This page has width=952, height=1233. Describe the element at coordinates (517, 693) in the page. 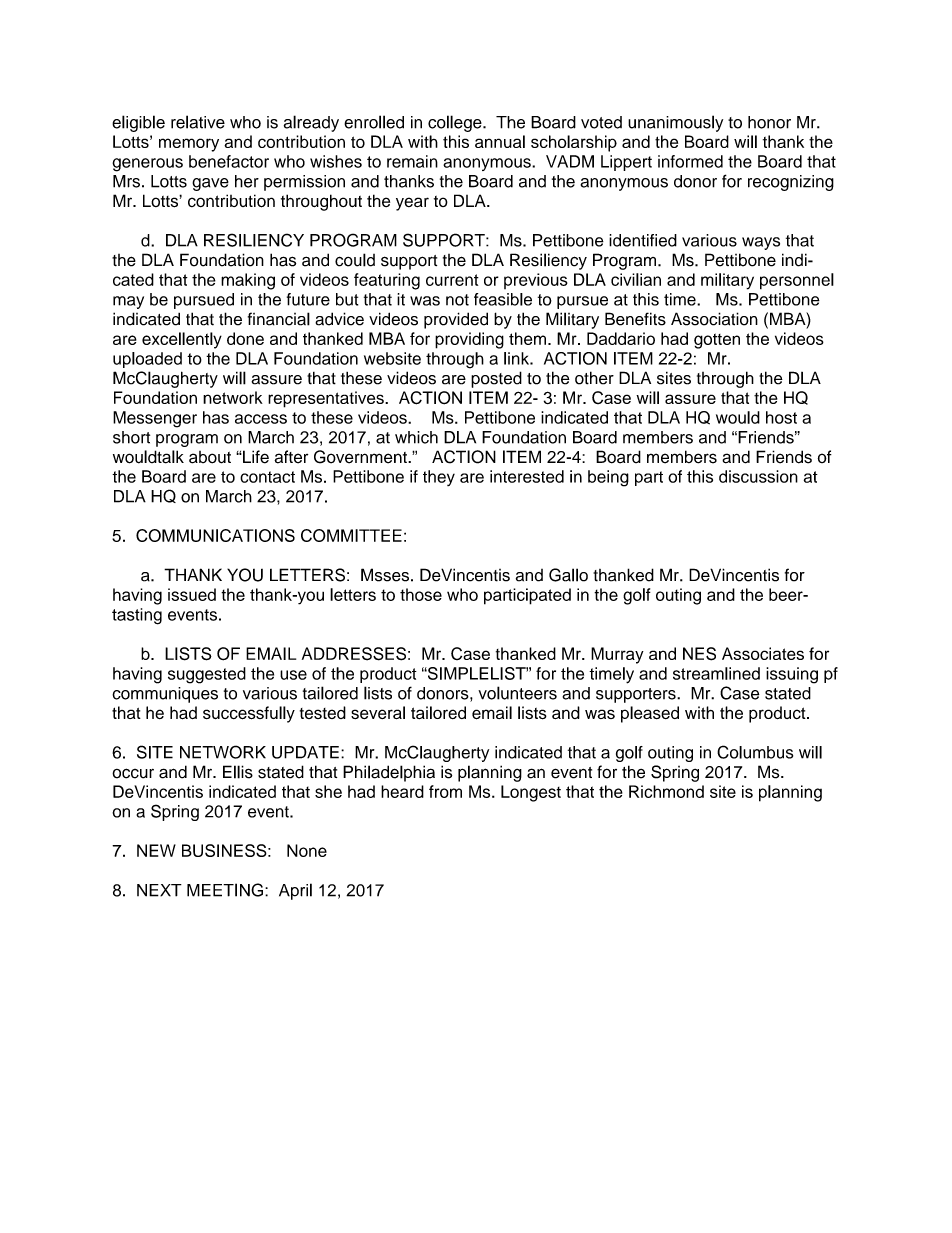

I see `volunteers` at that location.
